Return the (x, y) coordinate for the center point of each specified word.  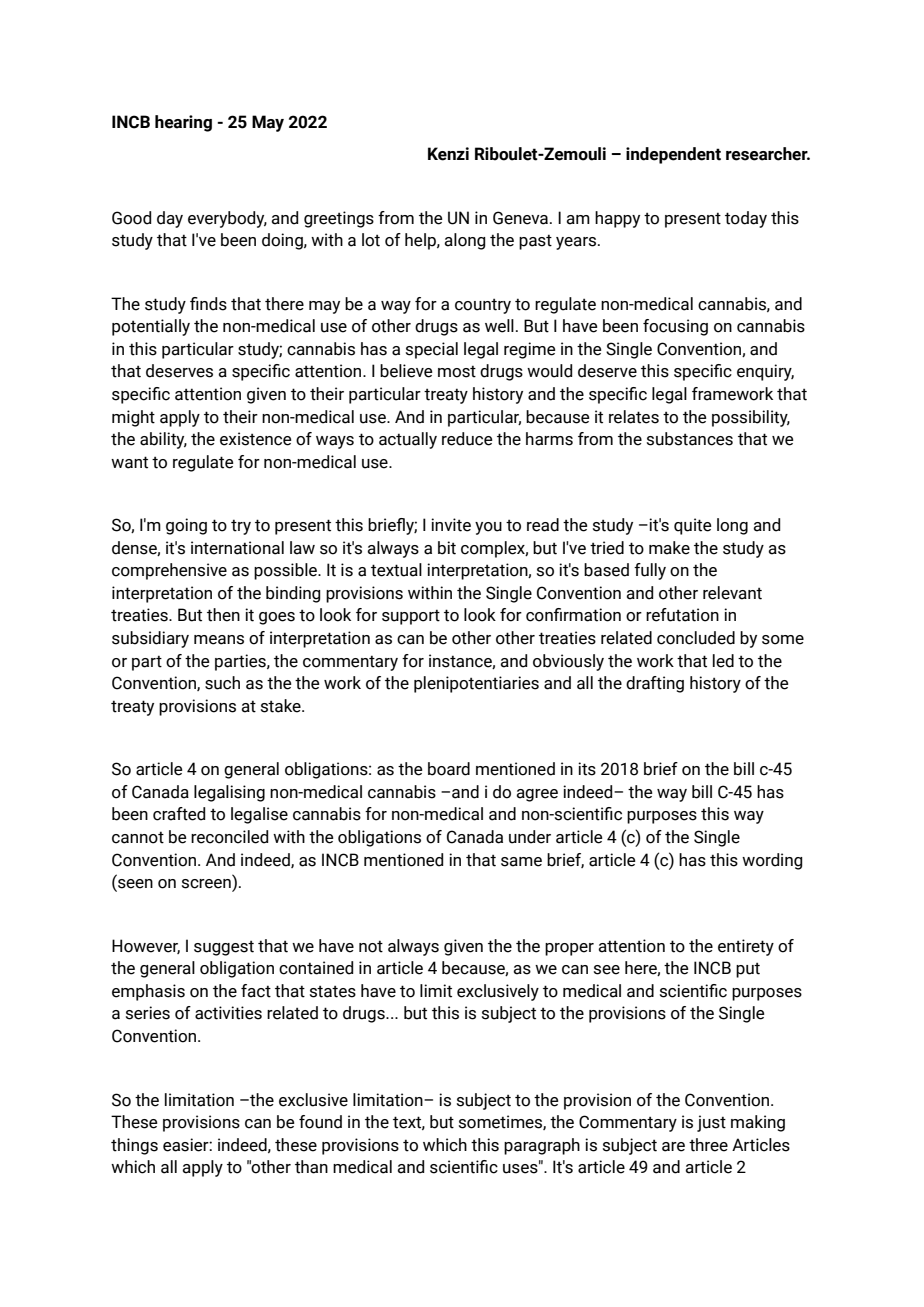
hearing (183, 123)
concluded (696, 638)
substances (690, 439)
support (411, 617)
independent (673, 155)
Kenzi (448, 154)
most (457, 371)
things (134, 1146)
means (219, 640)
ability (163, 440)
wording (772, 861)
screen (207, 885)
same (521, 862)
